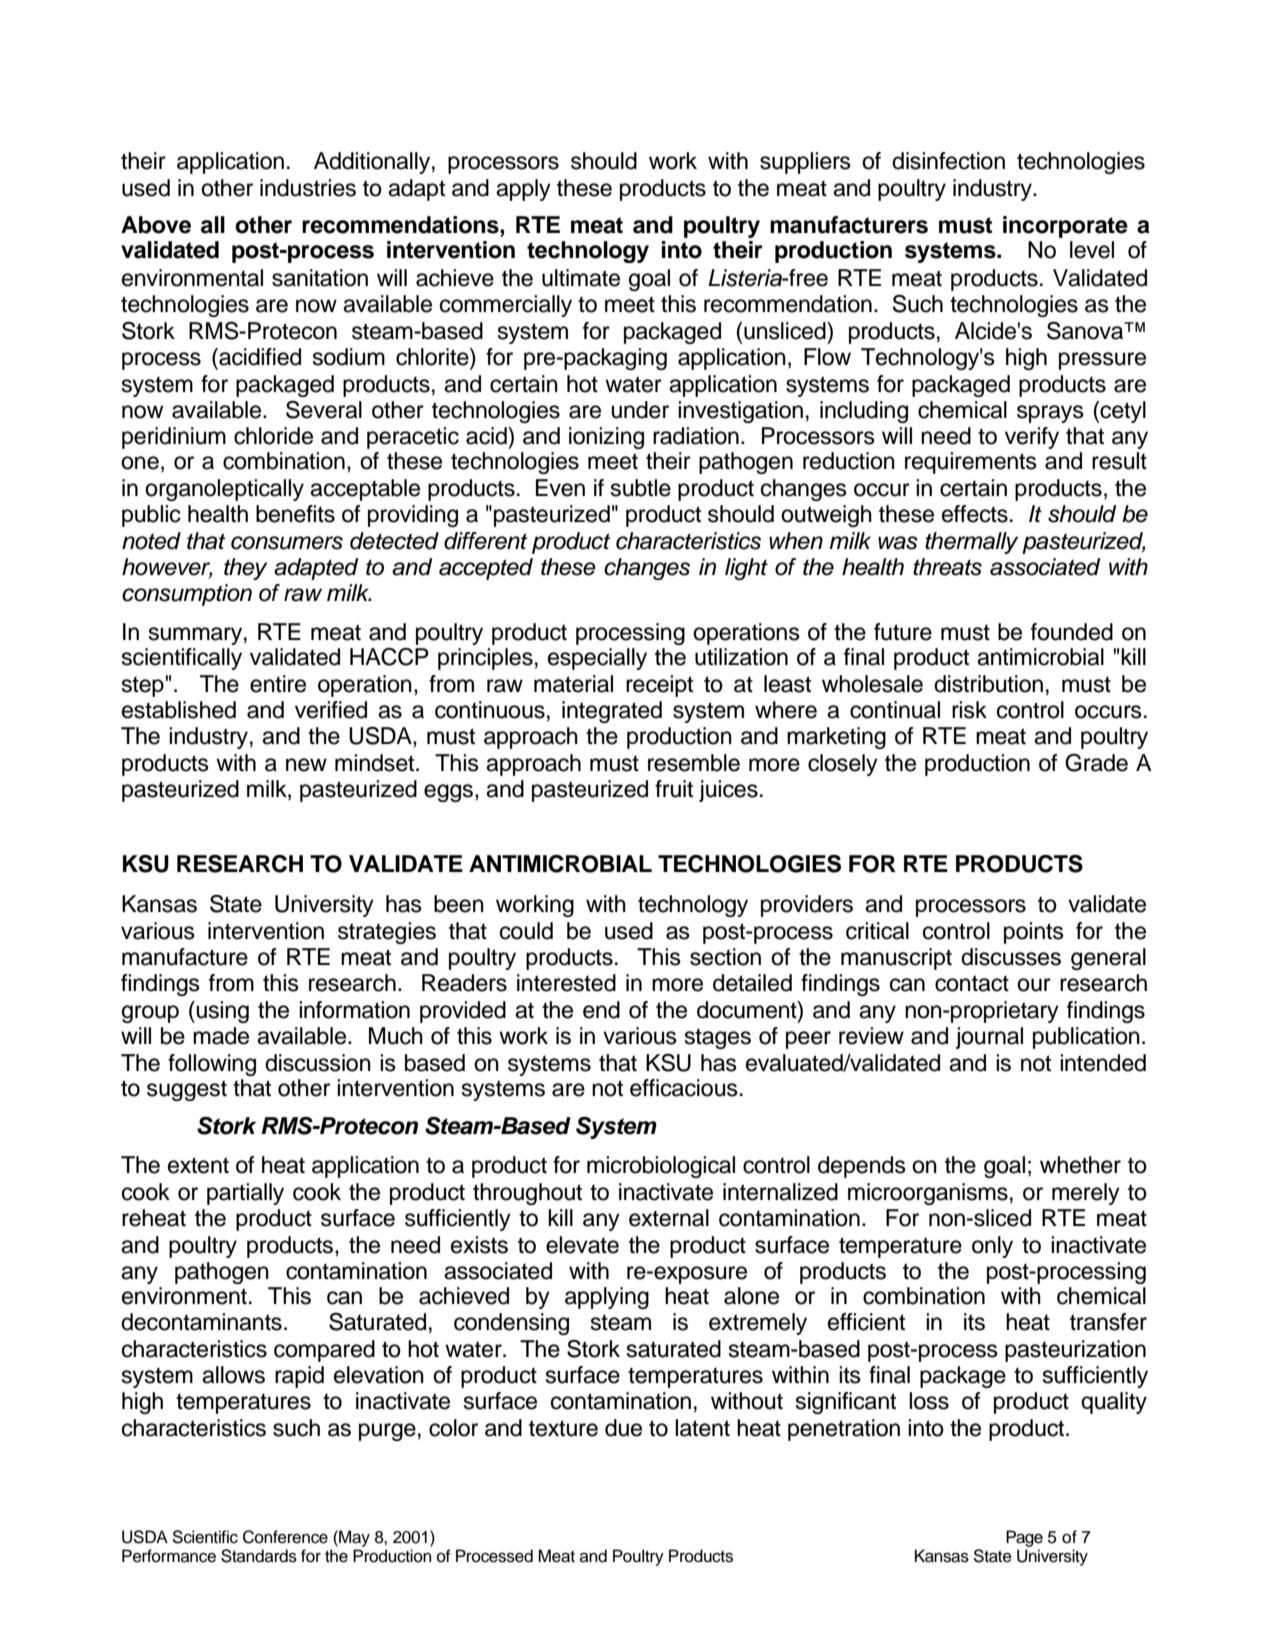 The image size is (1268, 1641). What do you see at coordinates (285, 1537) in the image?
I see `Conference` at bounding box center [285, 1537].
